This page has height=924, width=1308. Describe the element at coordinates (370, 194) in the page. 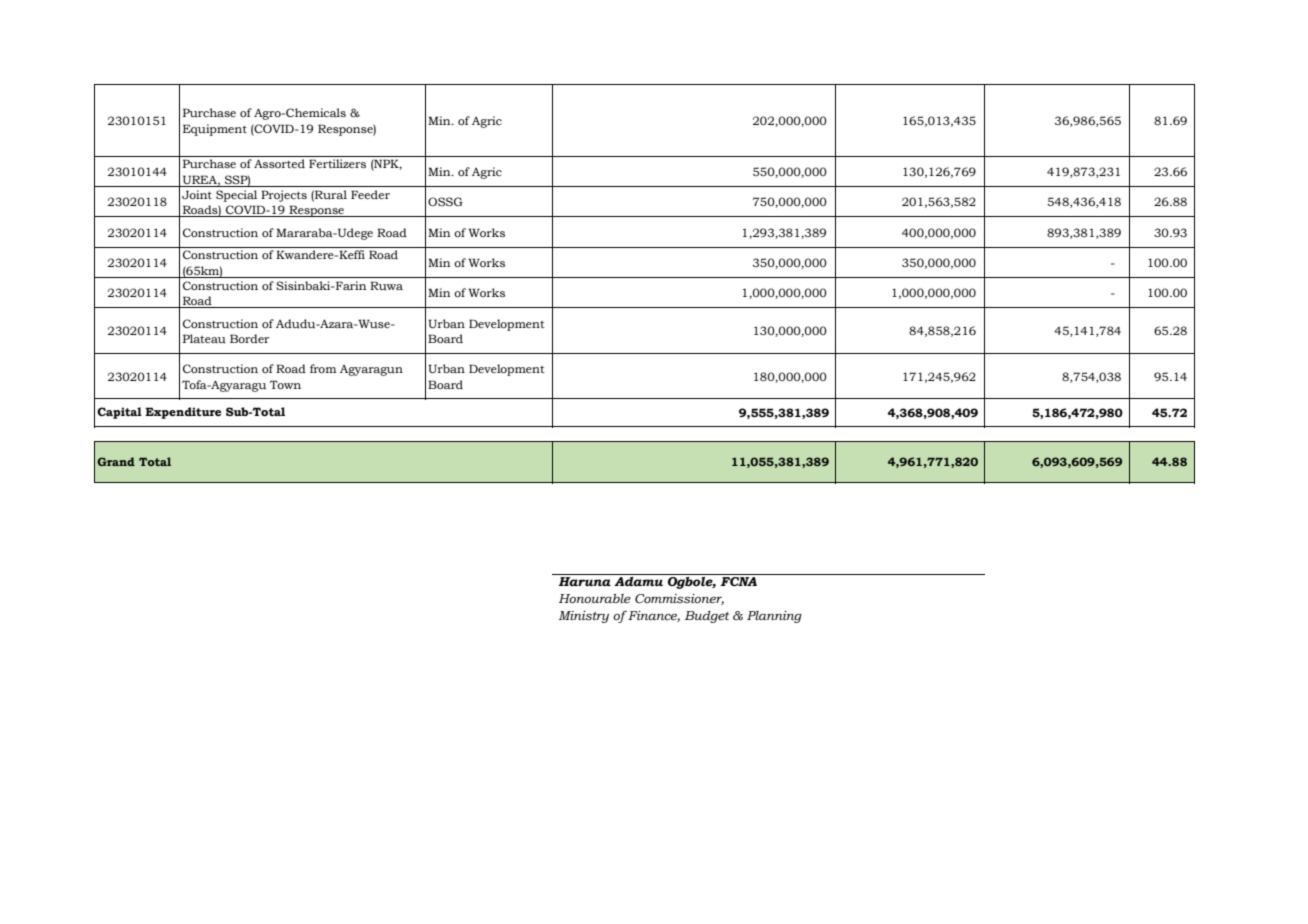

I see `Feeder` at that location.
